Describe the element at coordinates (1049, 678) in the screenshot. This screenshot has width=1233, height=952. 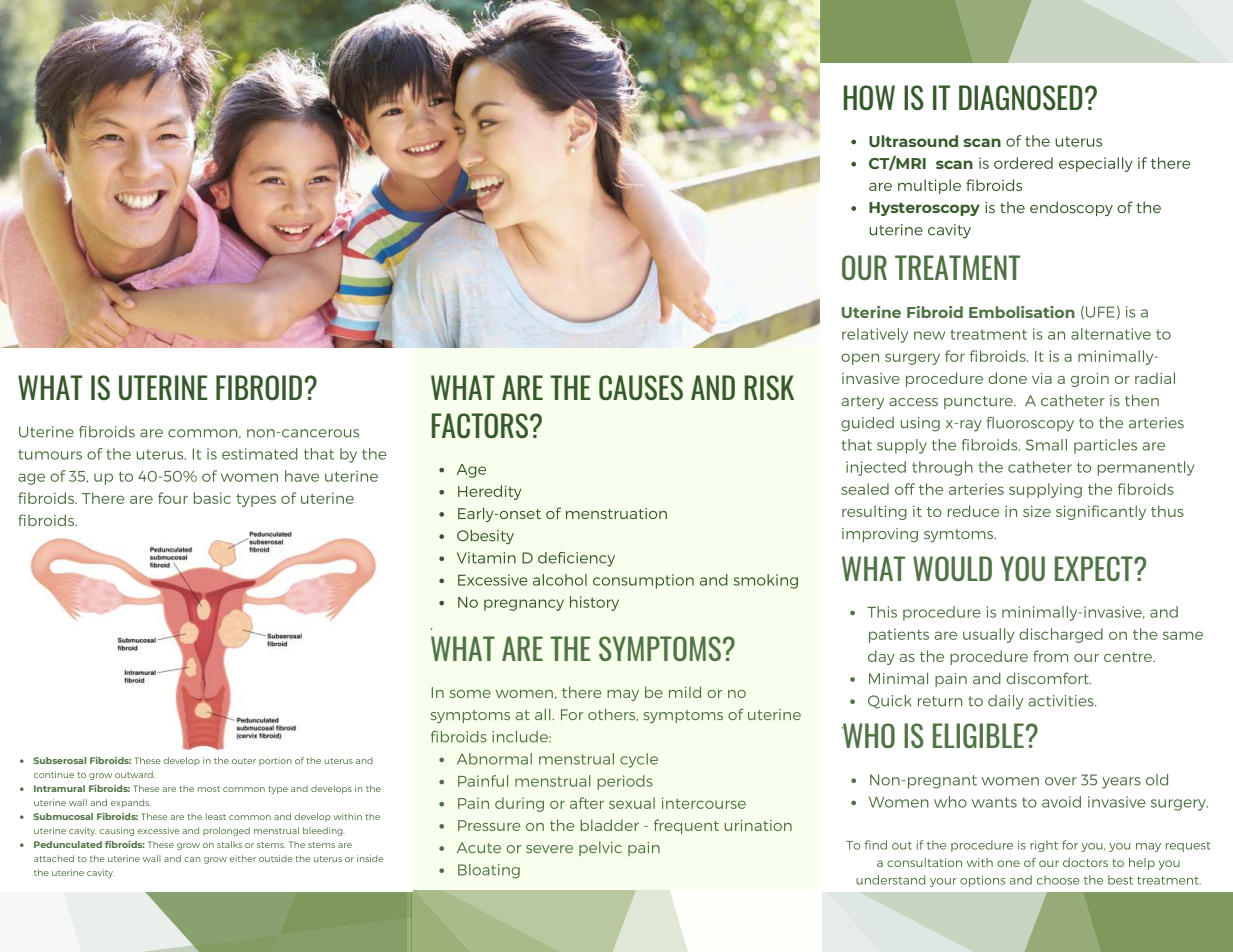
I see `discomfort` at that location.
